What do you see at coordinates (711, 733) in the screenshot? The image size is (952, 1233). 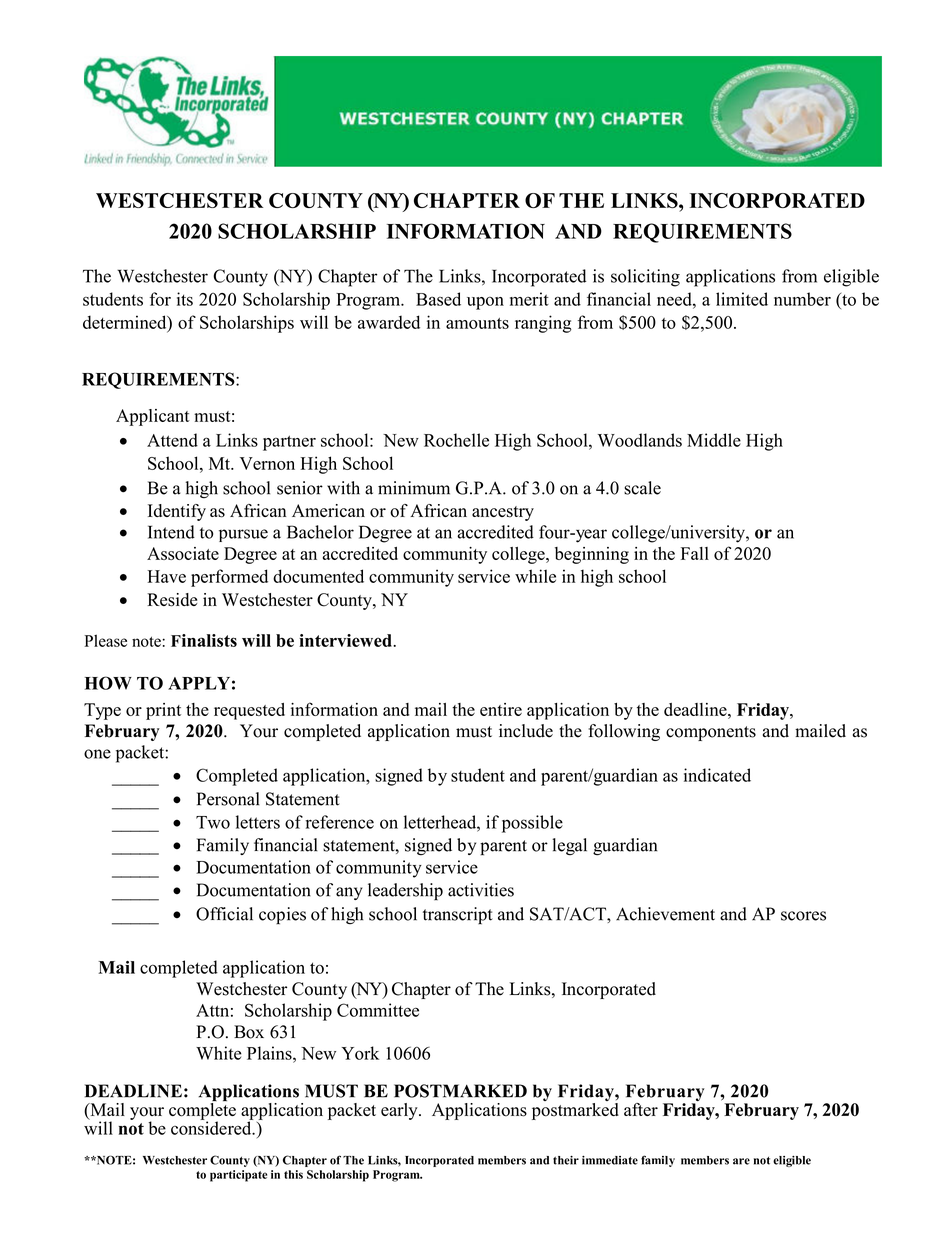 I see `components` at bounding box center [711, 733].
